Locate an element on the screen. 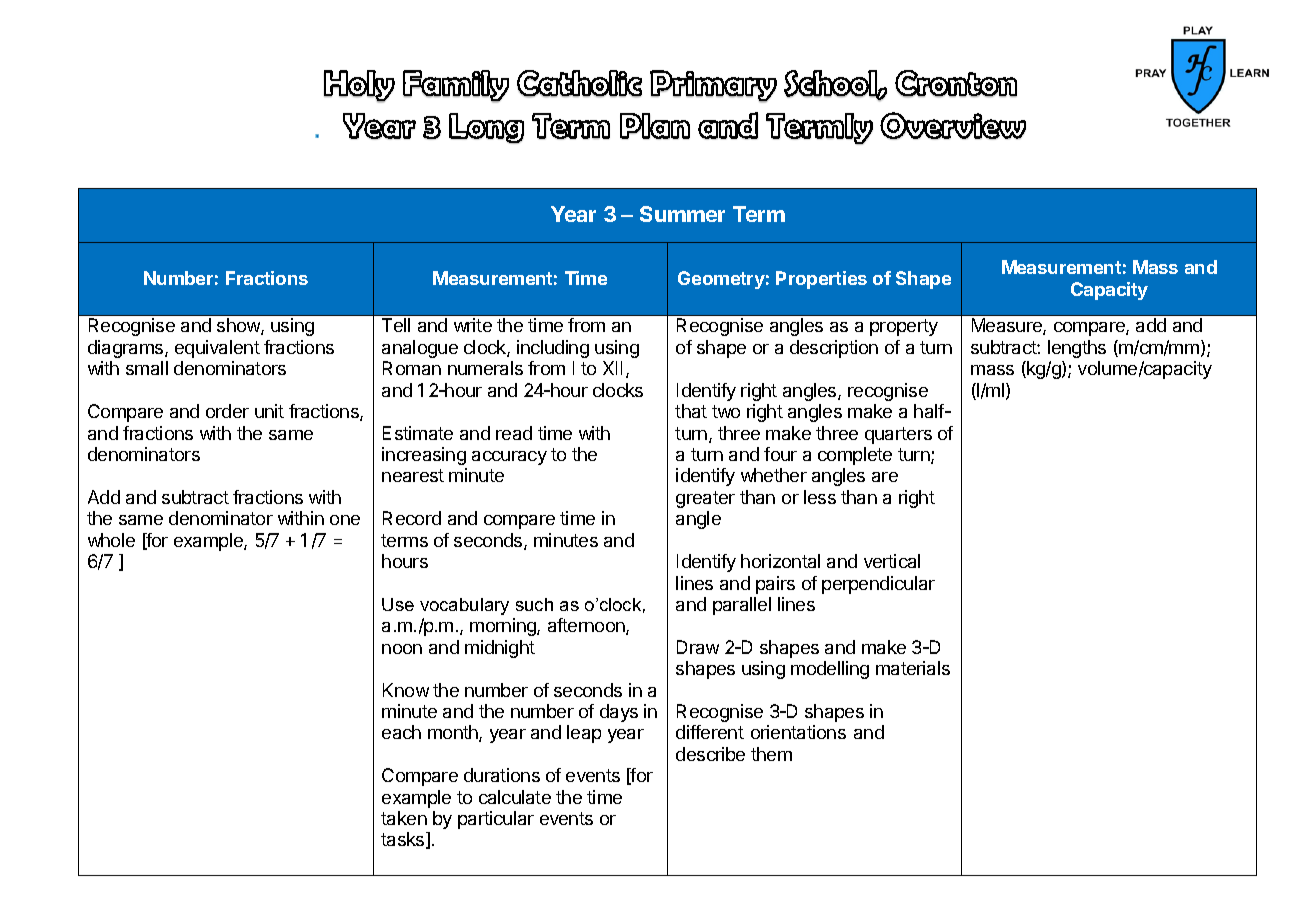 The image size is (1307, 924). Properties is located at coordinates (821, 280).
